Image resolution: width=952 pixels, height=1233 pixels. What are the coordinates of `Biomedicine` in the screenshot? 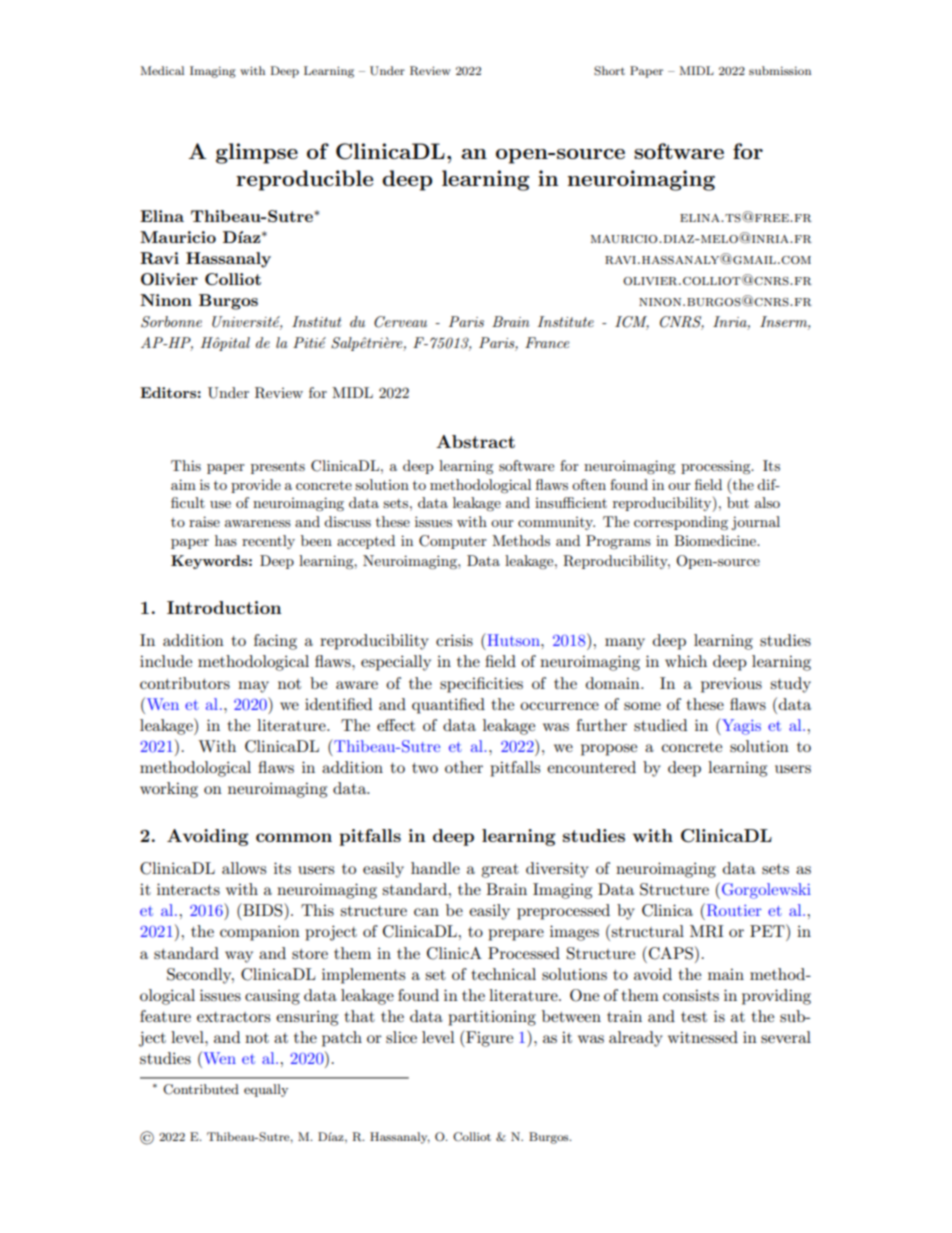 It's located at (716, 540).
